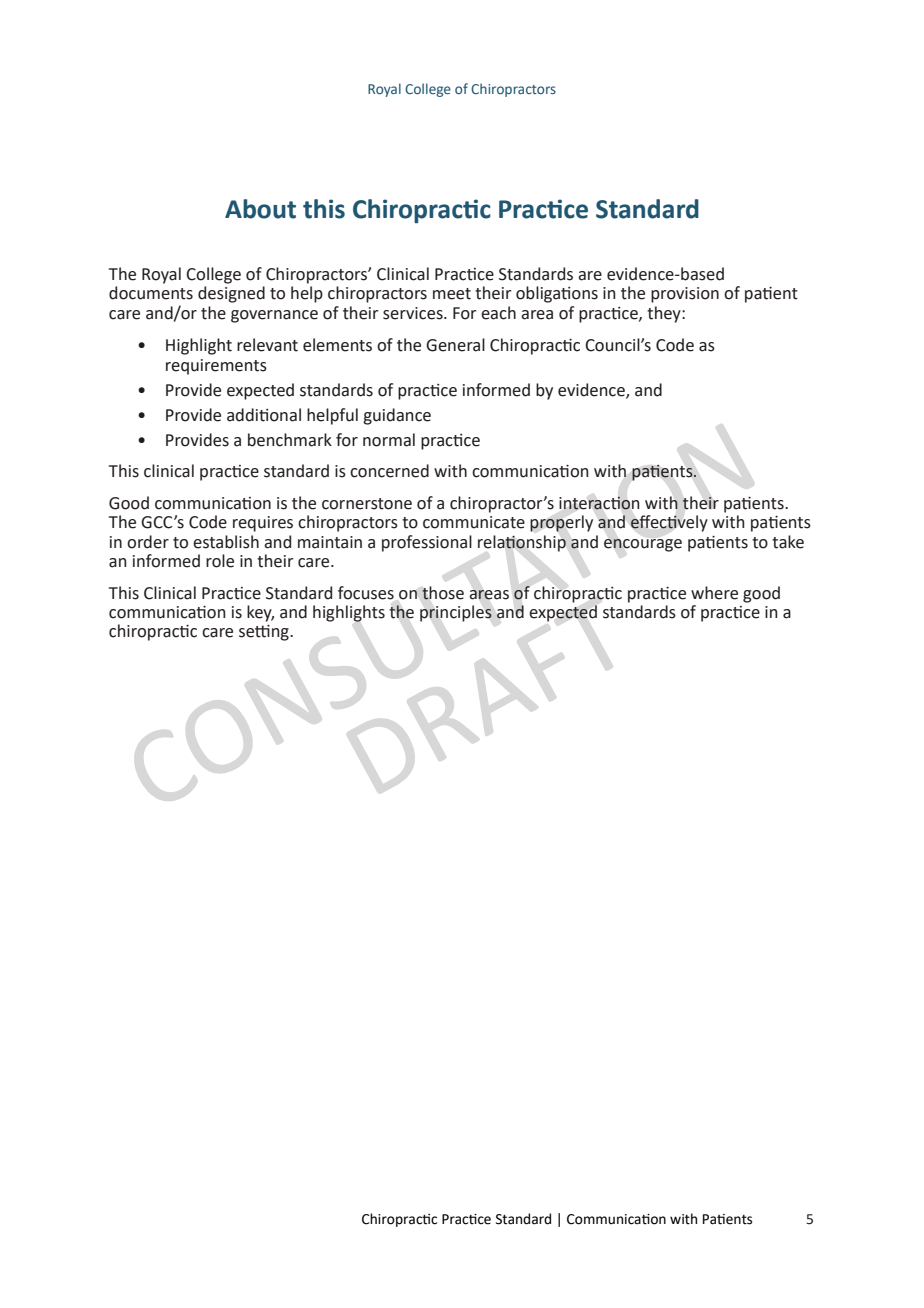  I want to click on key, so click(260, 613).
